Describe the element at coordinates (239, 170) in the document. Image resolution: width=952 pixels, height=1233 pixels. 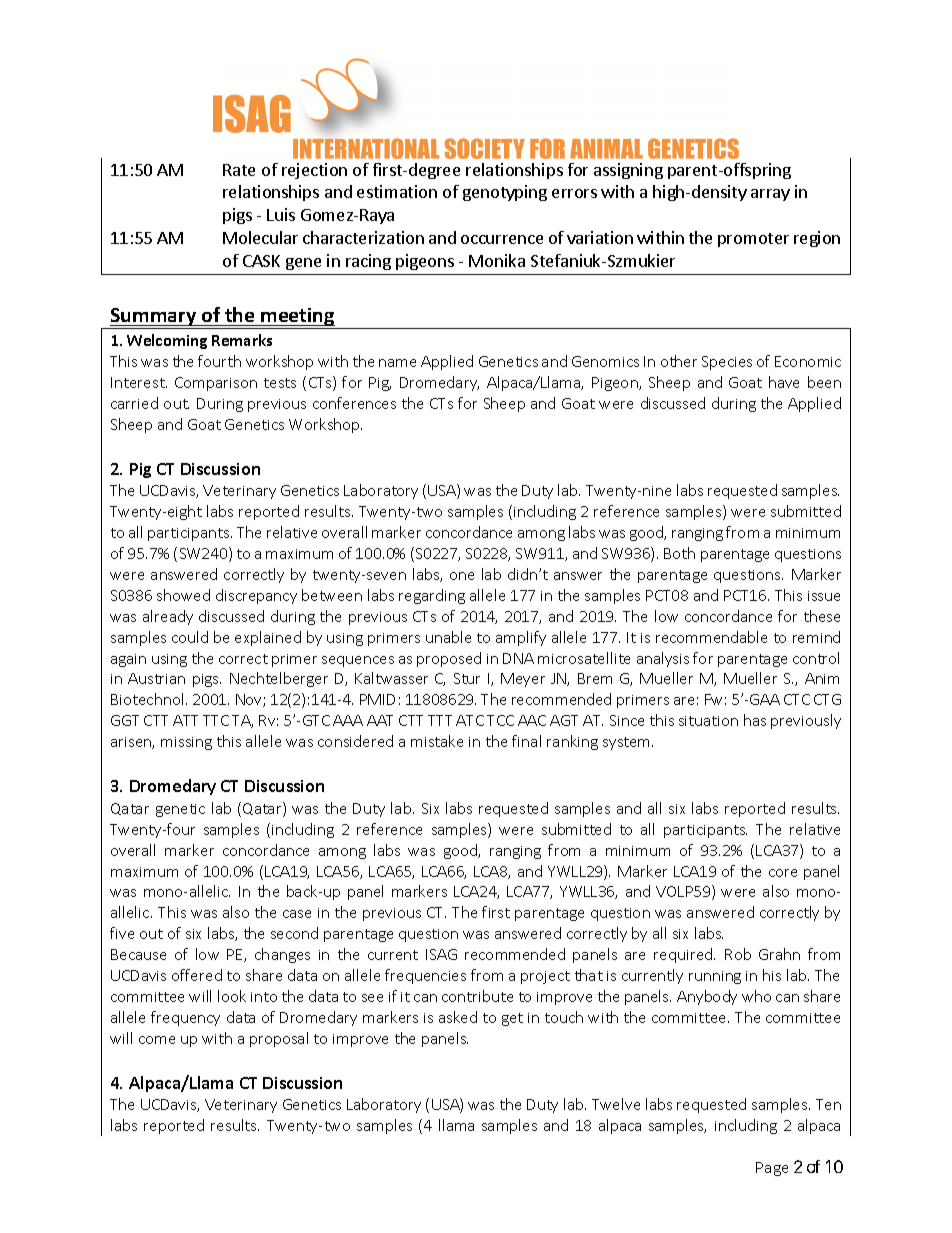
I see `Rate` at that location.
